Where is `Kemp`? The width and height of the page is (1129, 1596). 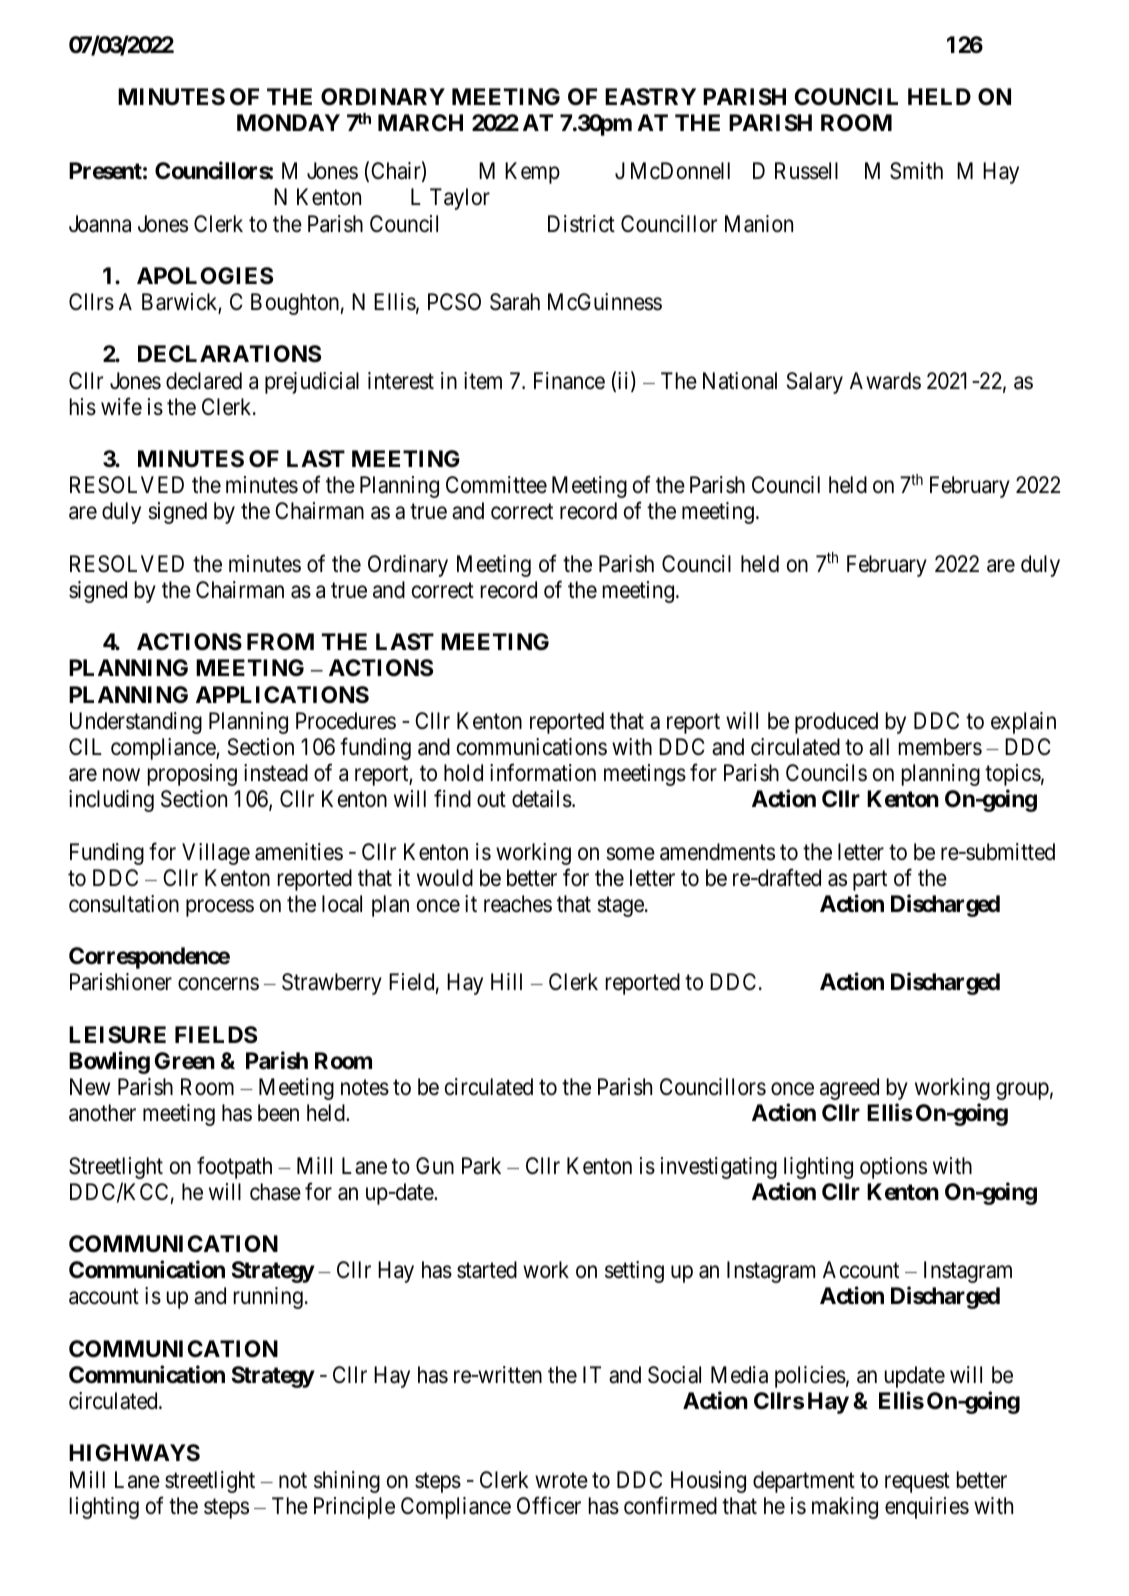 Kemp is located at coordinates (532, 173).
